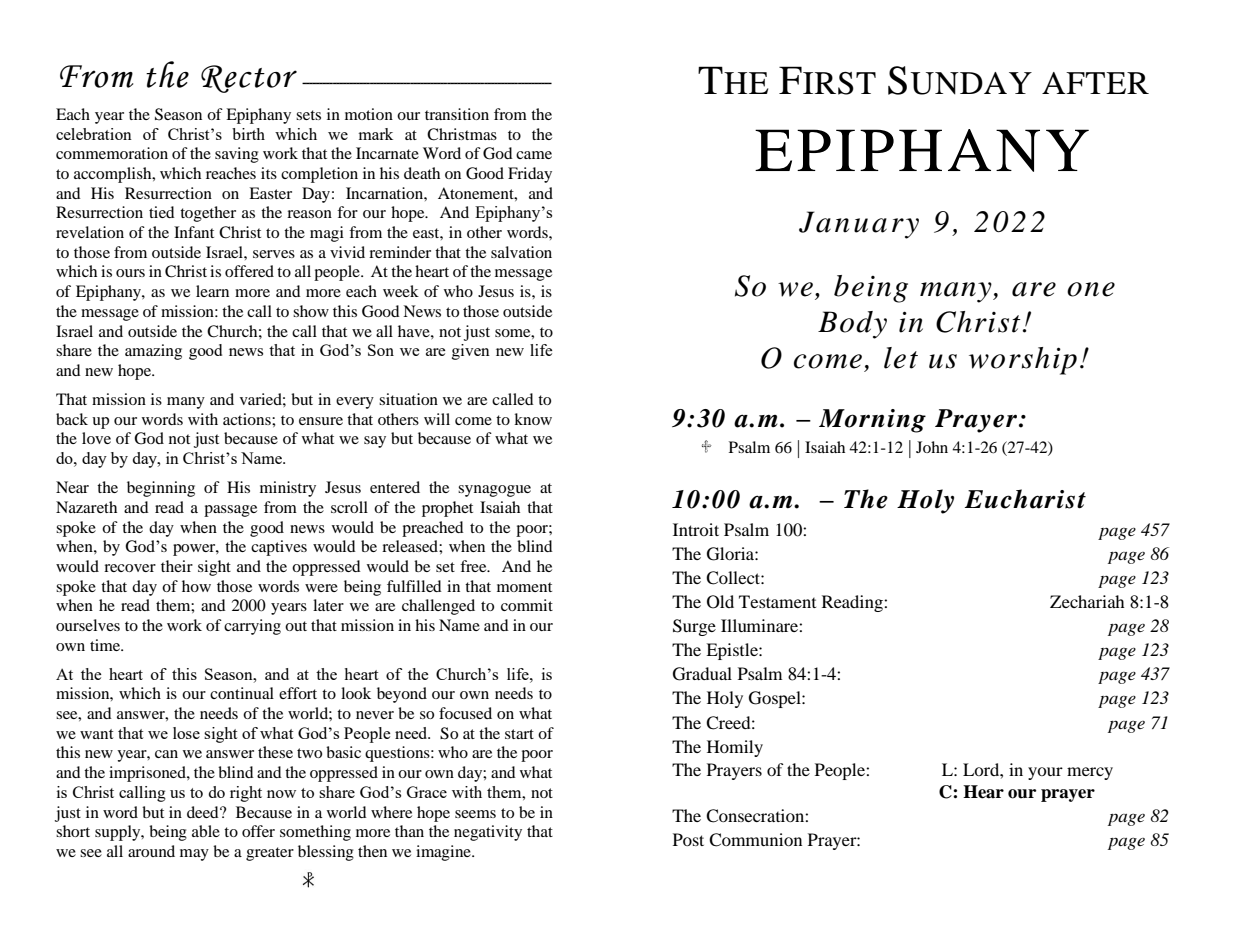 This image has height=952, width=1233. I want to click on transition, so click(457, 114).
